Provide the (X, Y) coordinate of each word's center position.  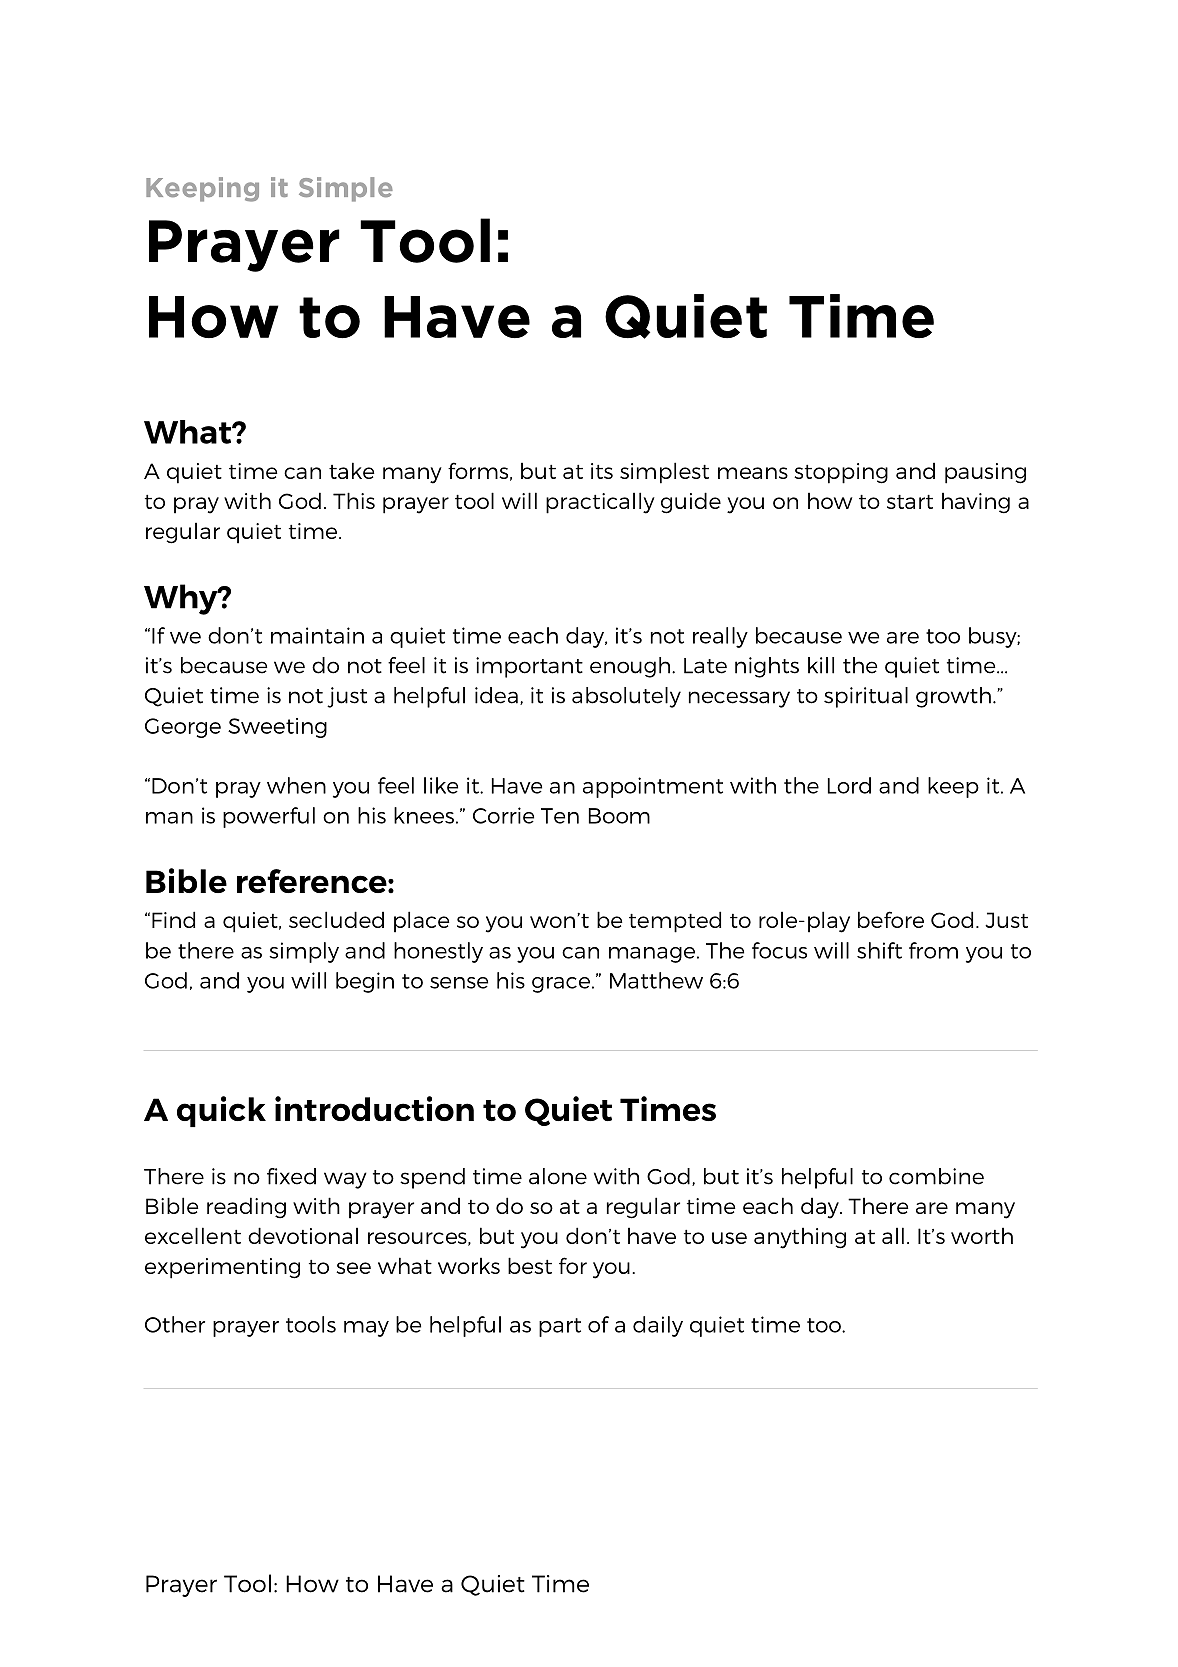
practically (600, 503)
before (891, 919)
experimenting (222, 1268)
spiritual (866, 697)
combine (936, 1176)
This (354, 500)
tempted (675, 922)
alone (558, 1176)
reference (313, 881)
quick (221, 1111)
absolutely (626, 697)
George (183, 728)
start (910, 502)
